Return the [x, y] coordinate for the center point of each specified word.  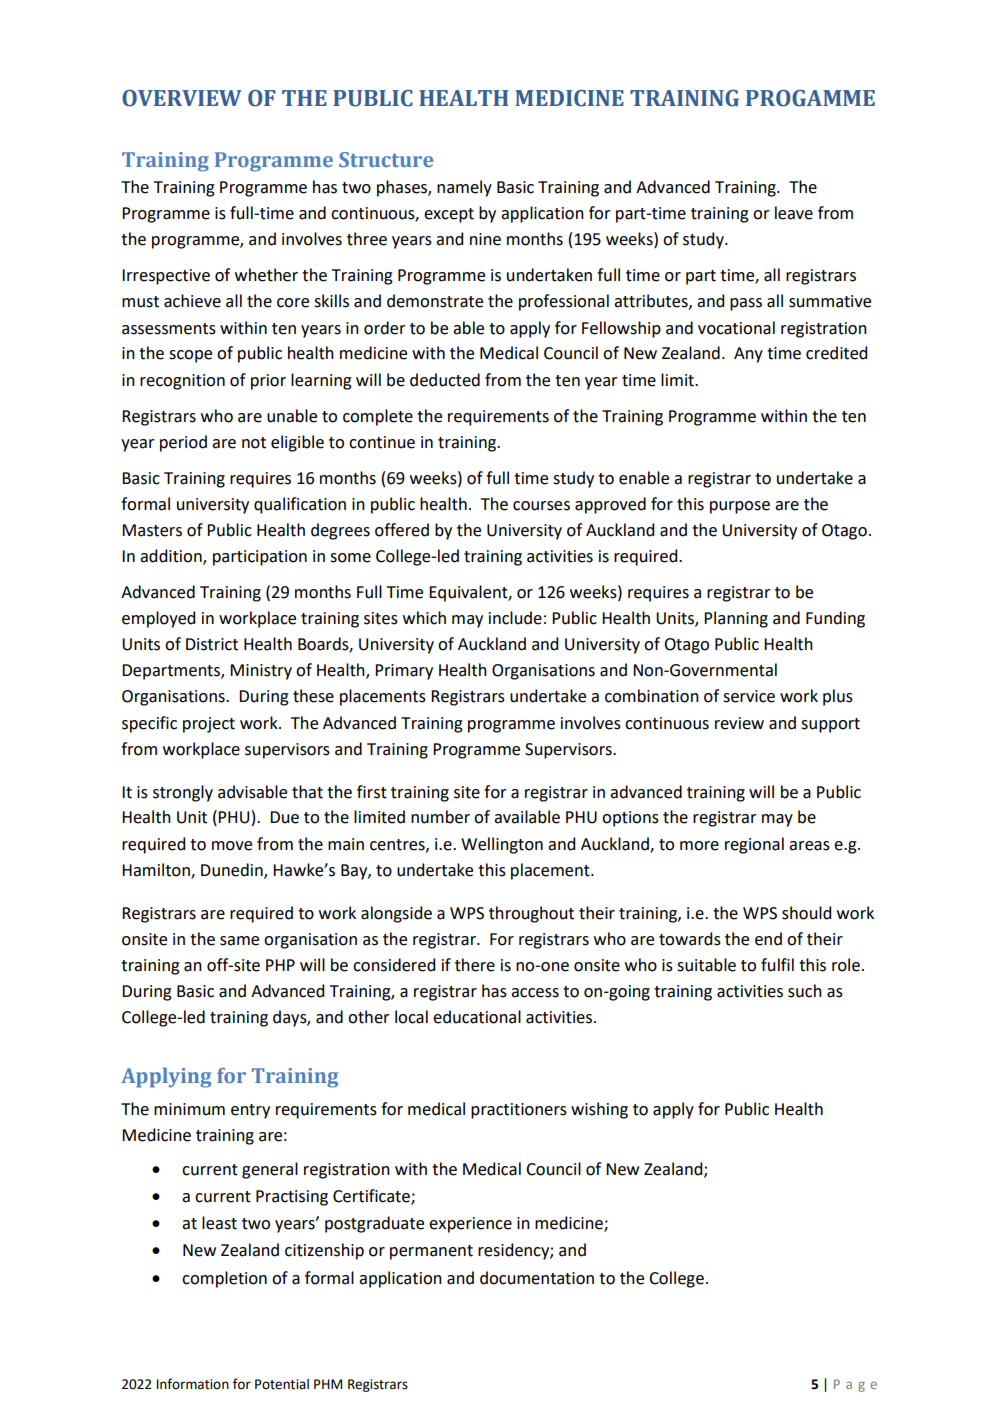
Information [193, 1384]
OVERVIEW [182, 98]
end [768, 939]
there [475, 965]
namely [464, 188]
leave [794, 213]
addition [172, 557]
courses [541, 506]
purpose [740, 507]
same [239, 941]
